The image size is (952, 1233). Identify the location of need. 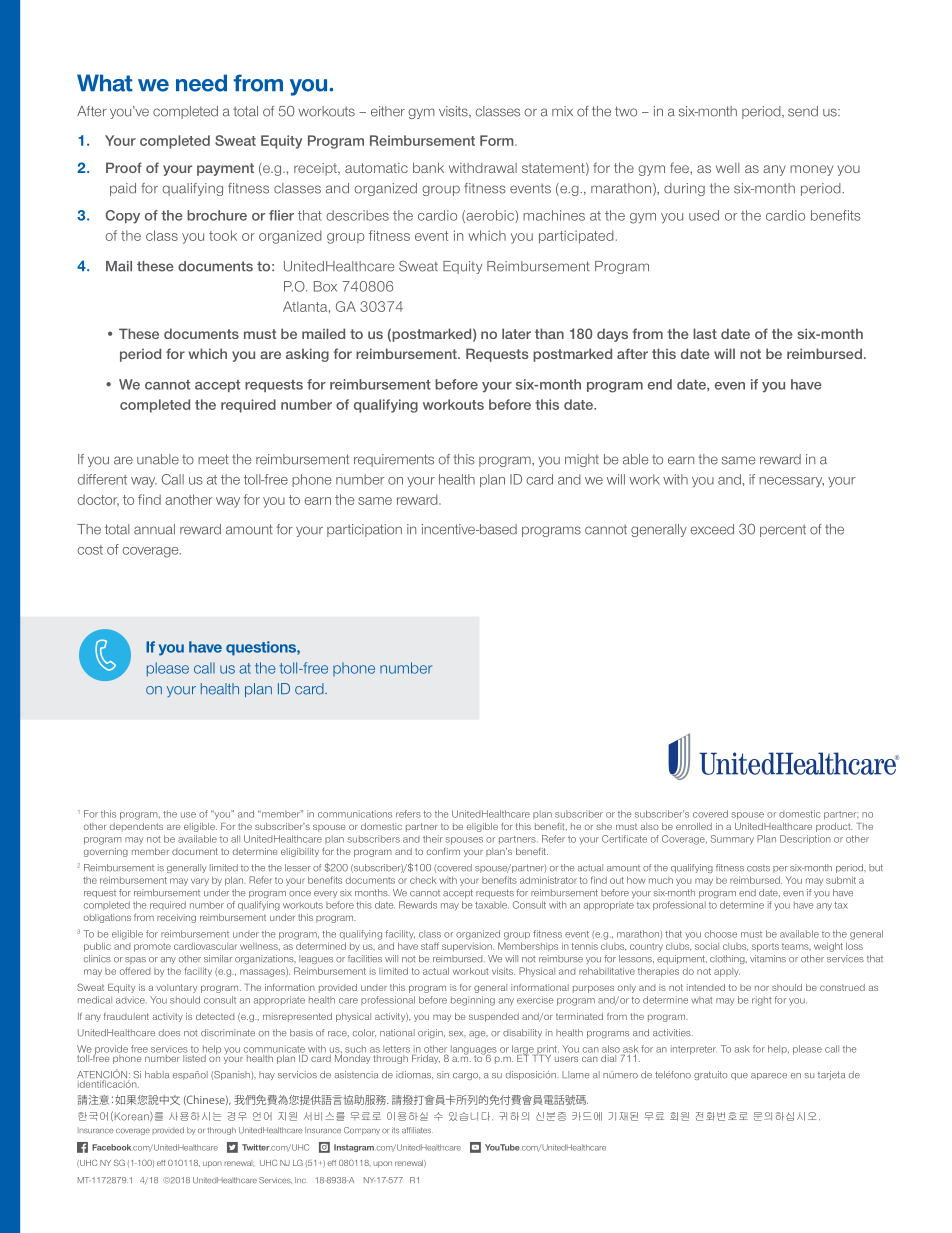
(201, 83).
